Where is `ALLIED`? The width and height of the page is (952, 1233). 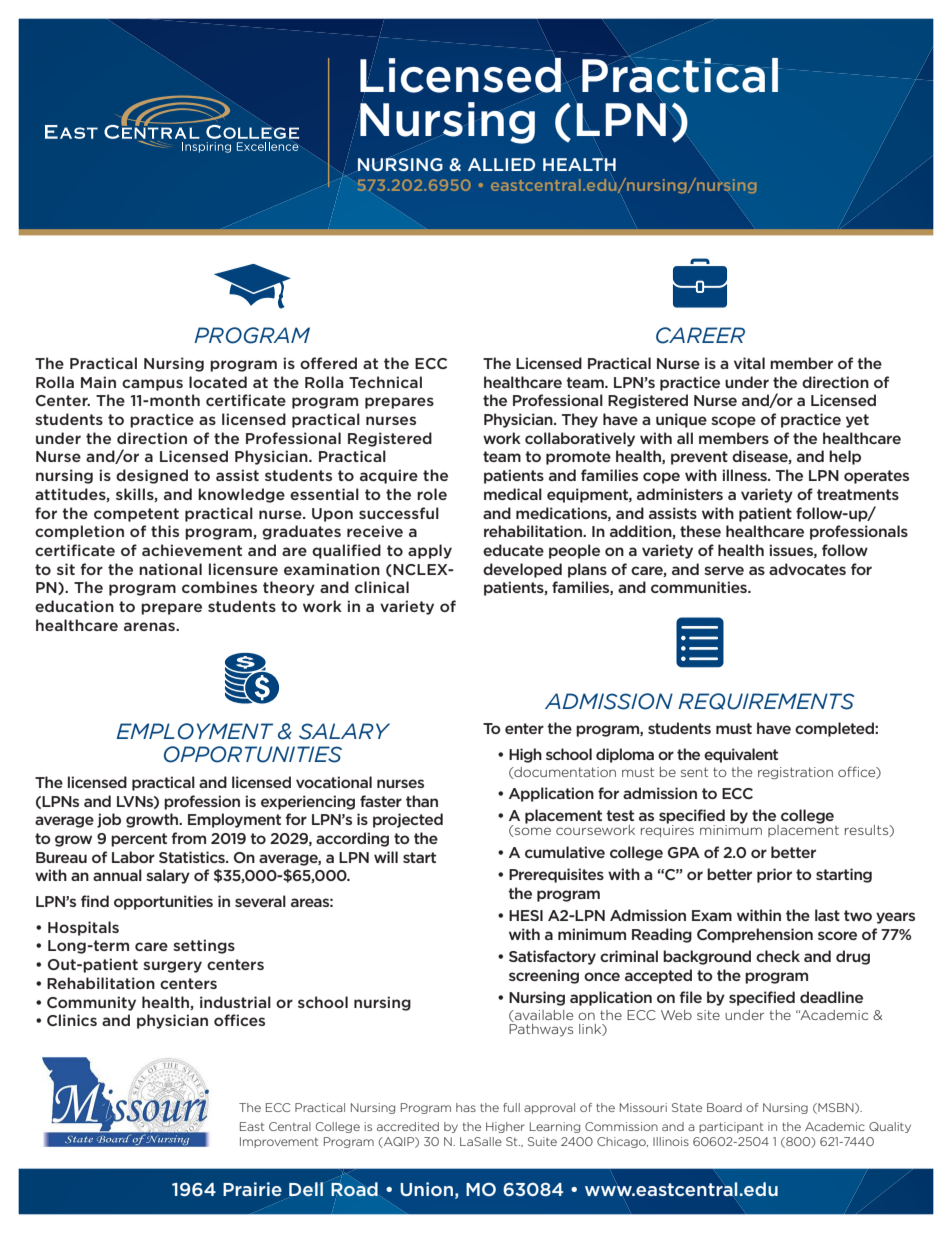 ALLIED is located at coordinates (501, 164).
